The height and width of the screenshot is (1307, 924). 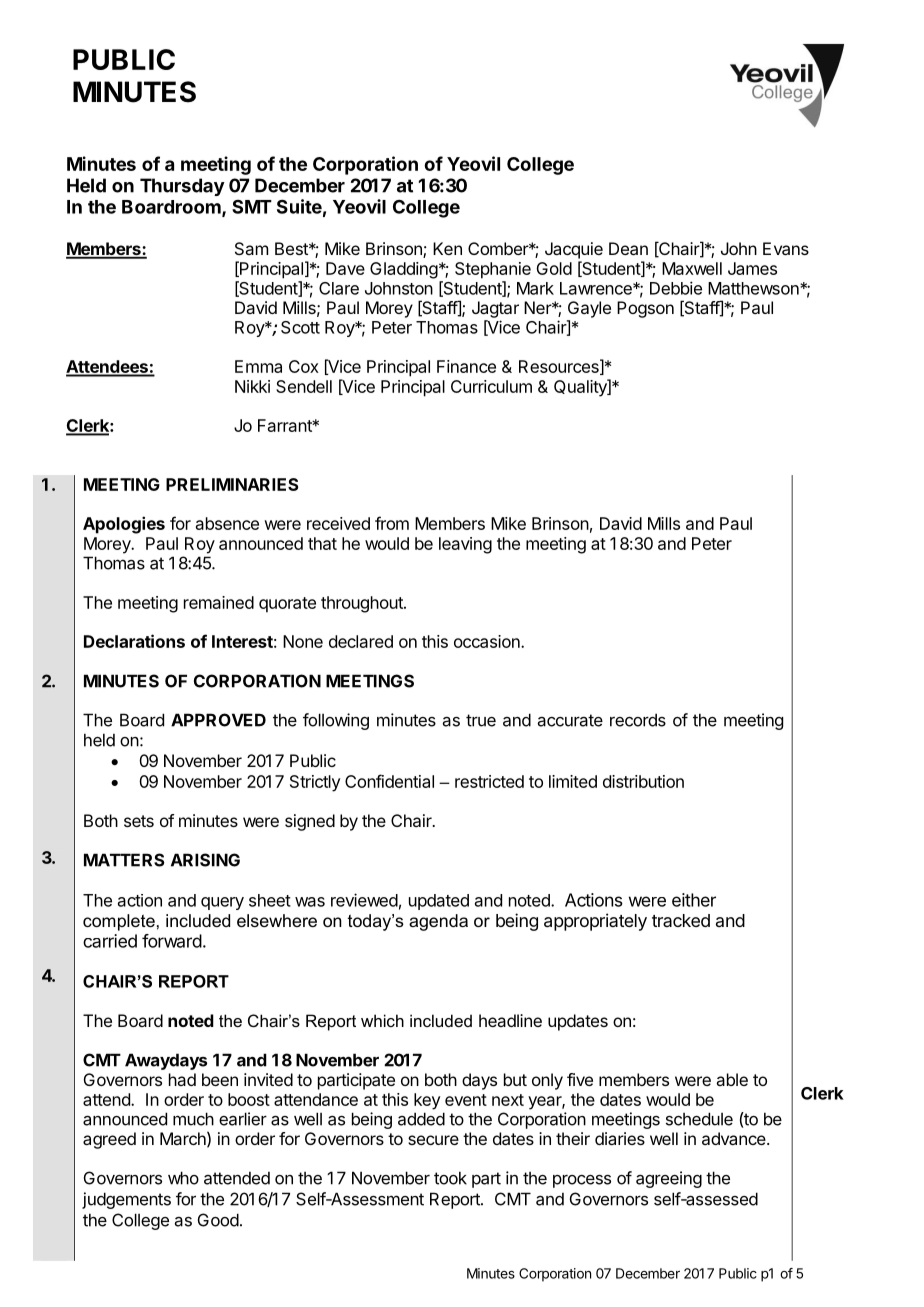 I want to click on APPROVED, so click(x=218, y=720).
